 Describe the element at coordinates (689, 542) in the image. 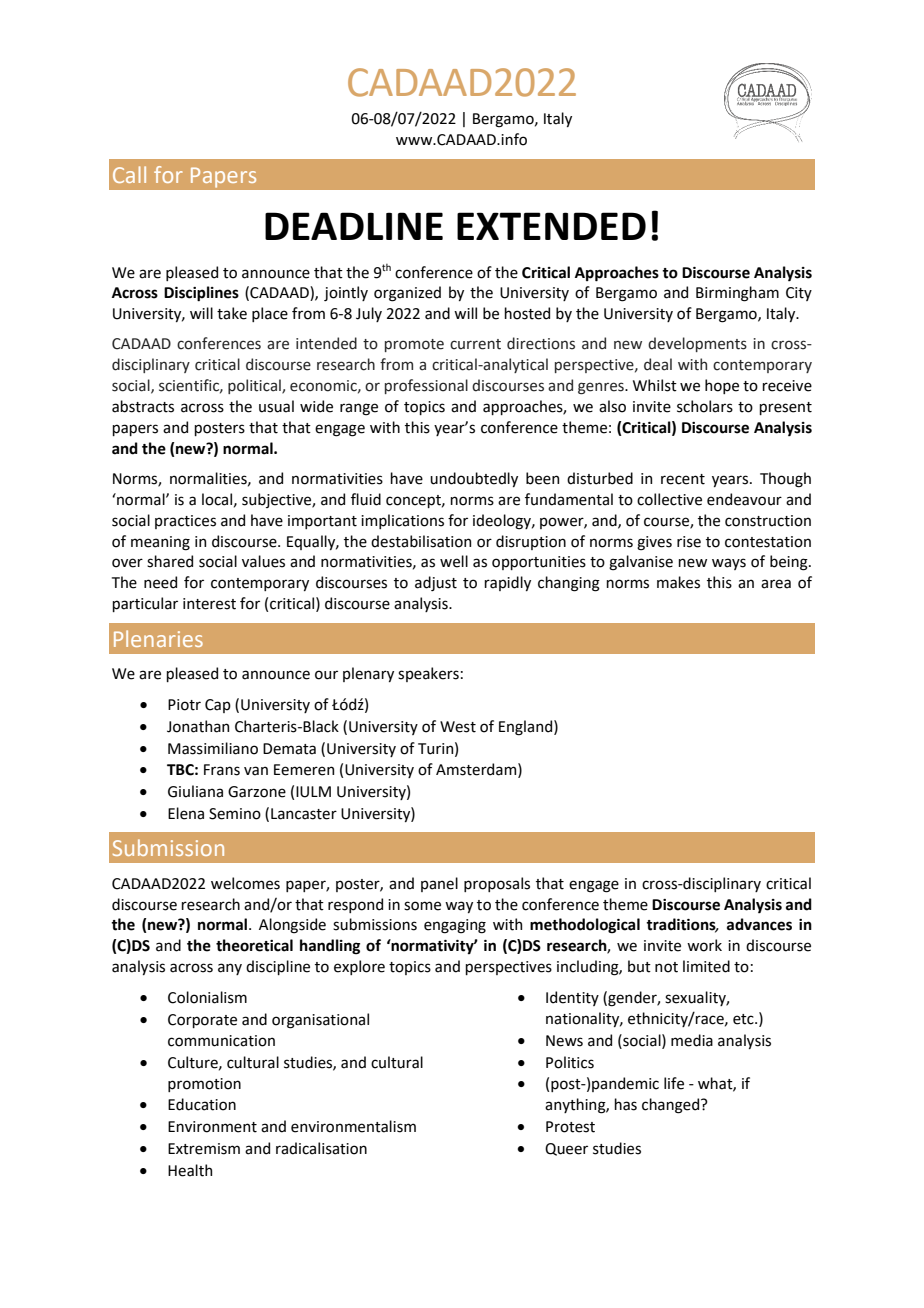

I see `rise` at that location.
